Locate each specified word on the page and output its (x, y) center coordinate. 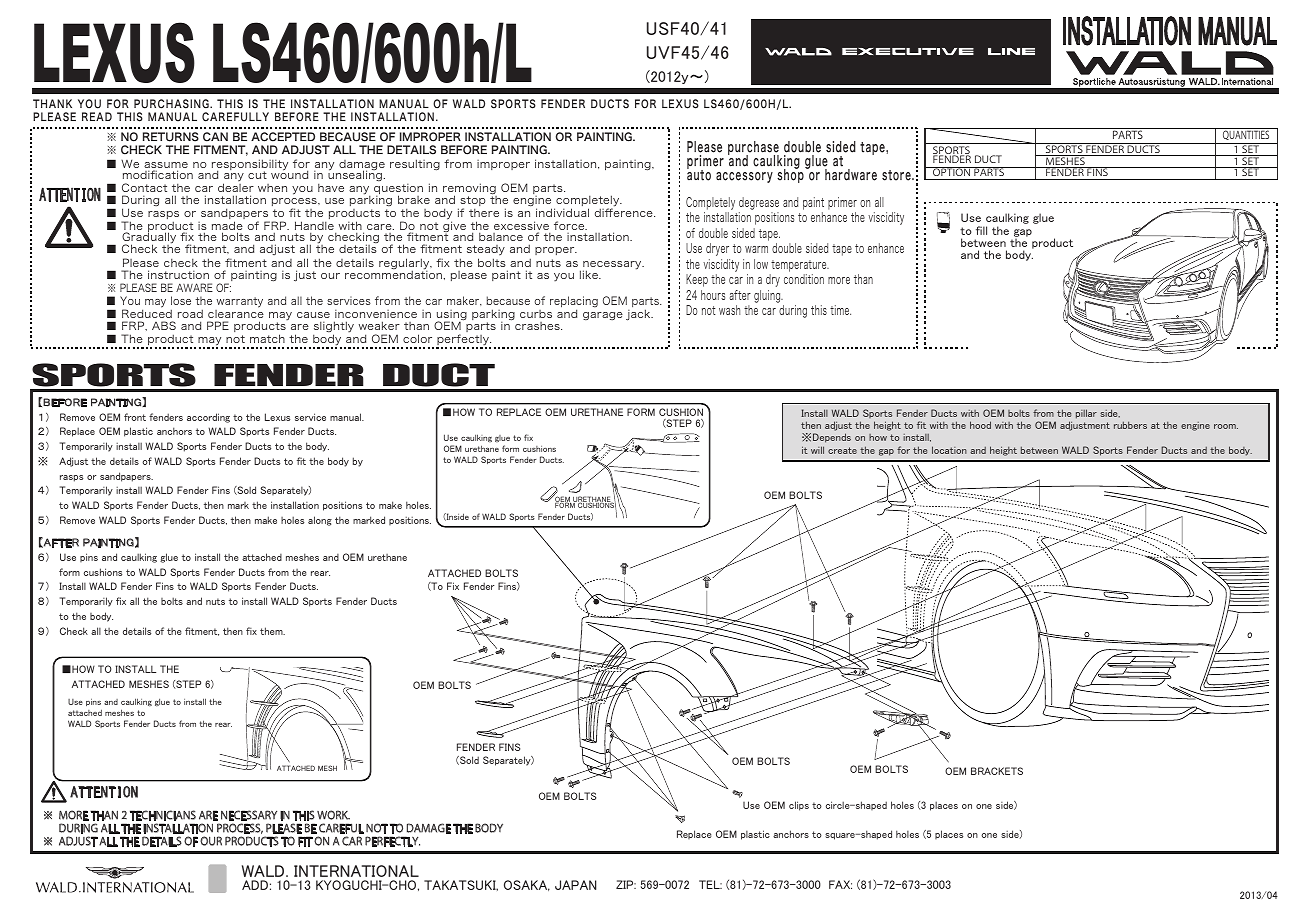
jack (639, 315)
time (840, 310)
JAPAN (576, 885)
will (817, 450)
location (949, 450)
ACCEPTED (283, 137)
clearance (236, 312)
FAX (840, 884)
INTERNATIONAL (356, 871)
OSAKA (527, 885)
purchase (753, 149)
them (272, 631)
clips (799, 806)
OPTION (952, 171)
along (320, 521)
